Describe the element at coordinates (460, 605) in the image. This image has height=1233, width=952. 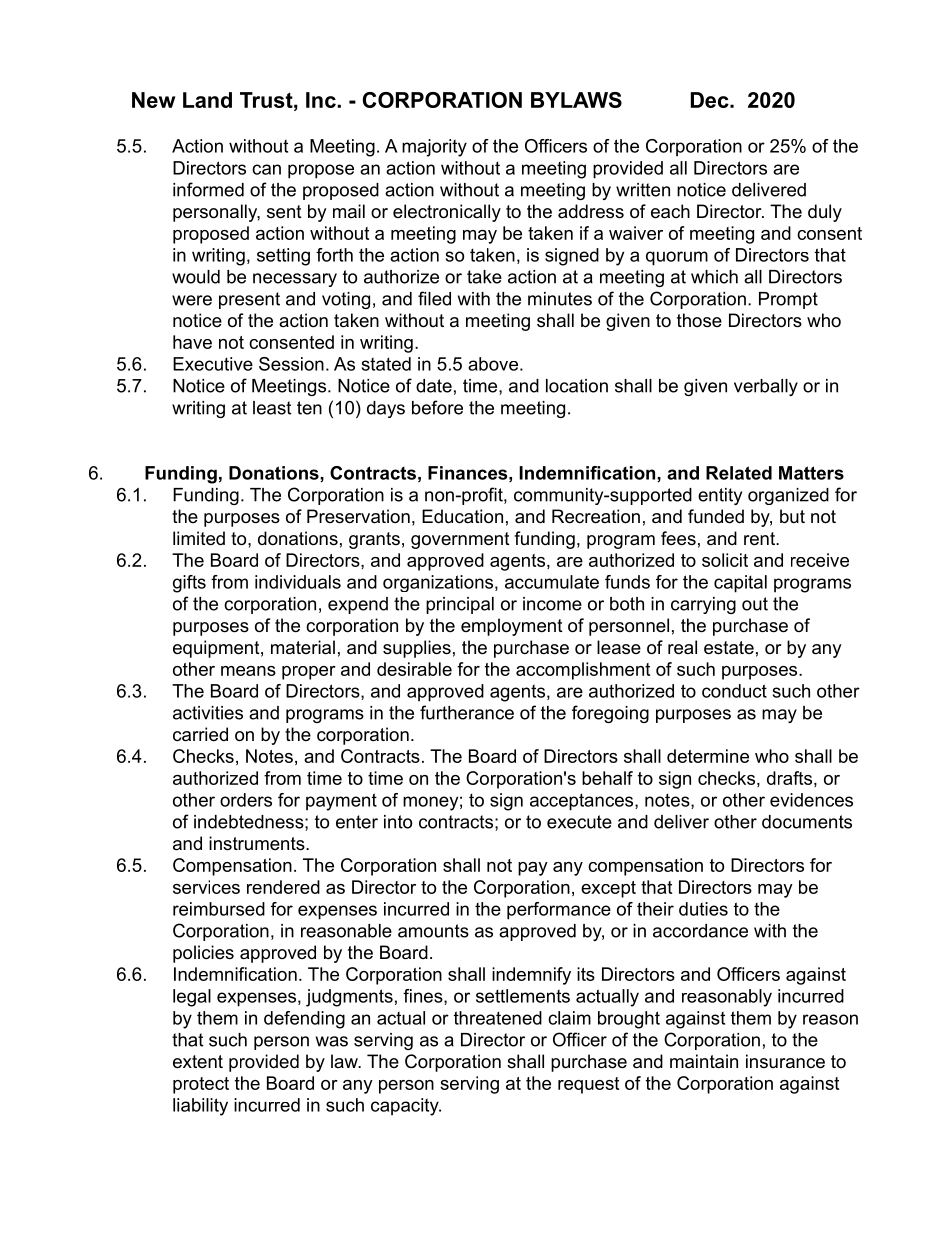
I see `principal` at that location.
